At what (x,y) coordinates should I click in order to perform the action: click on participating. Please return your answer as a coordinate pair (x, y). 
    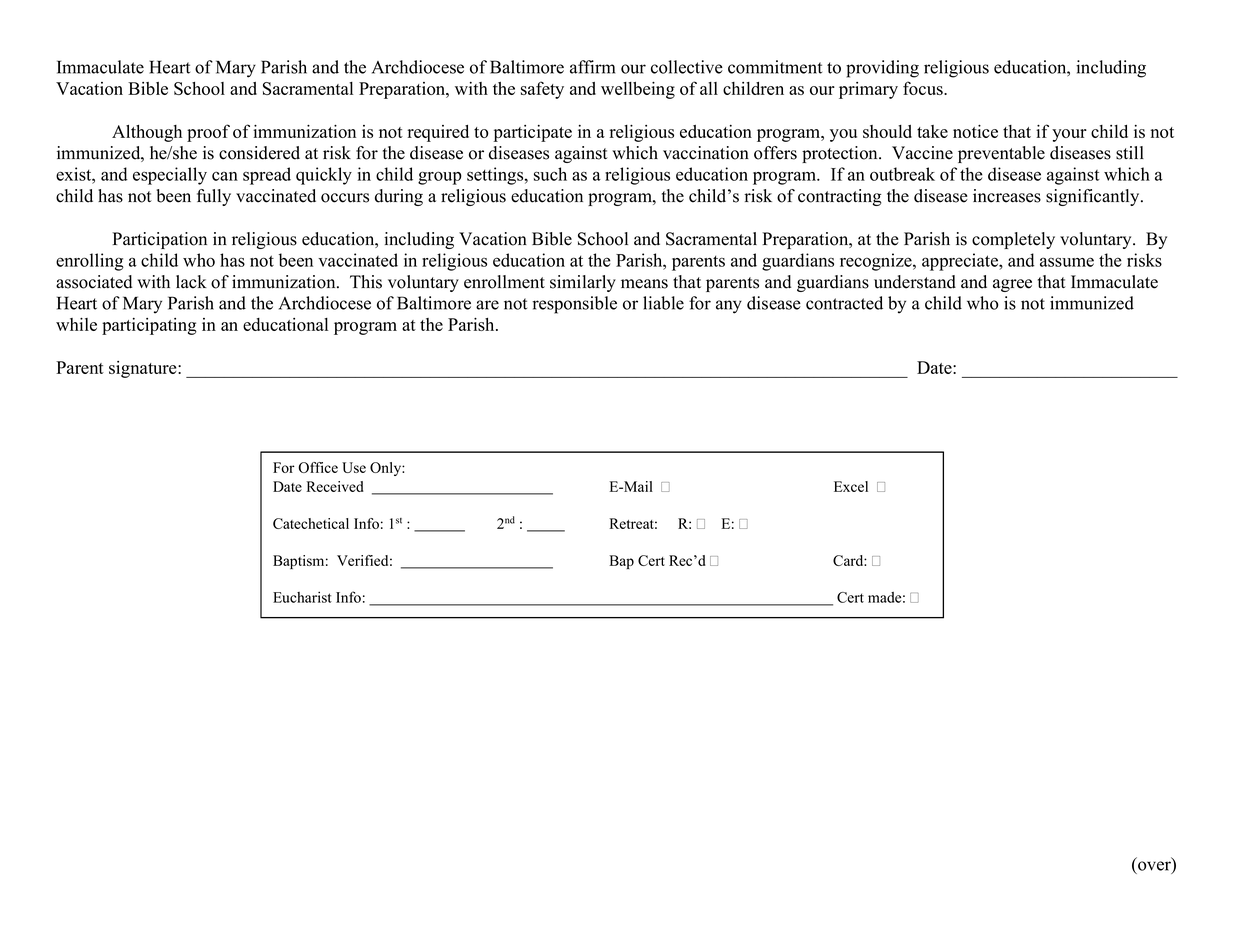
    Looking at the image, I should click on (149, 326).
